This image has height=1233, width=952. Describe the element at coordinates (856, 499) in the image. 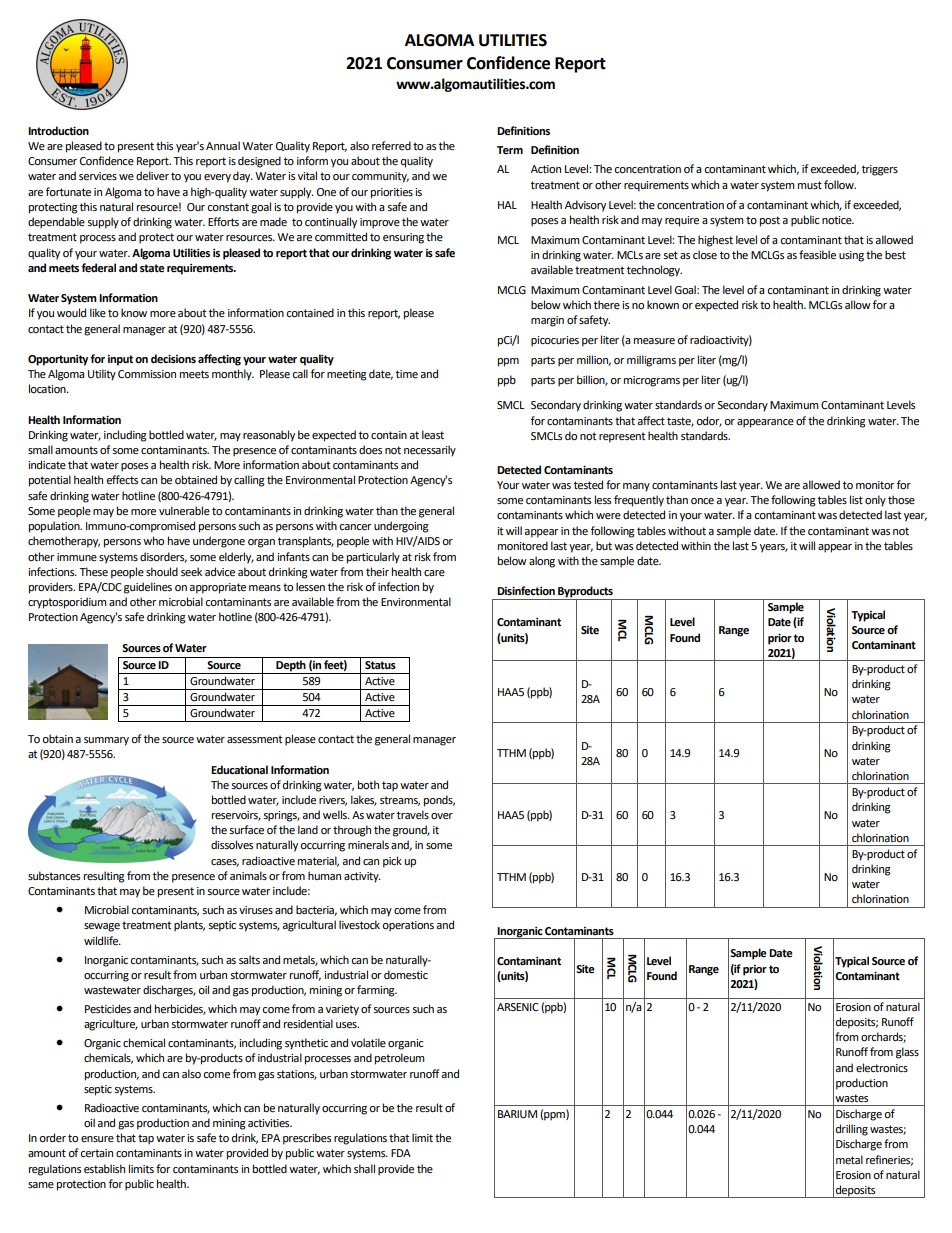

I see `list` at that location.
